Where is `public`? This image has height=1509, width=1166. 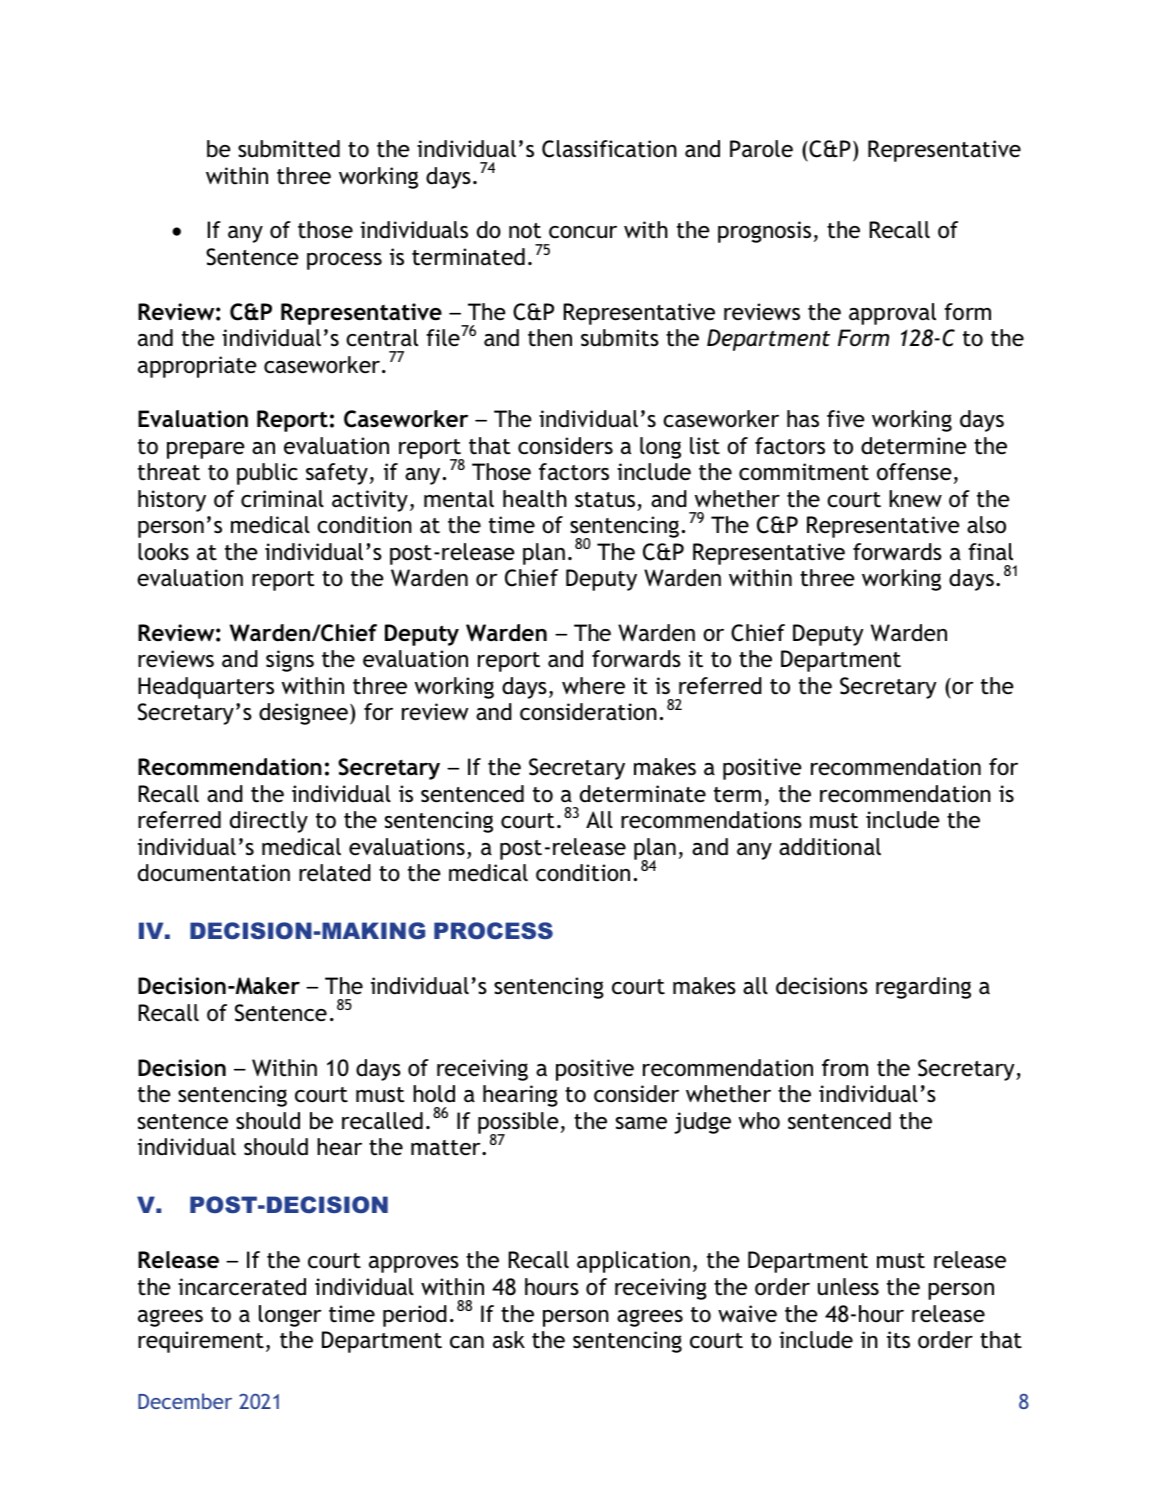
public is located at coordinates (267, 474).
